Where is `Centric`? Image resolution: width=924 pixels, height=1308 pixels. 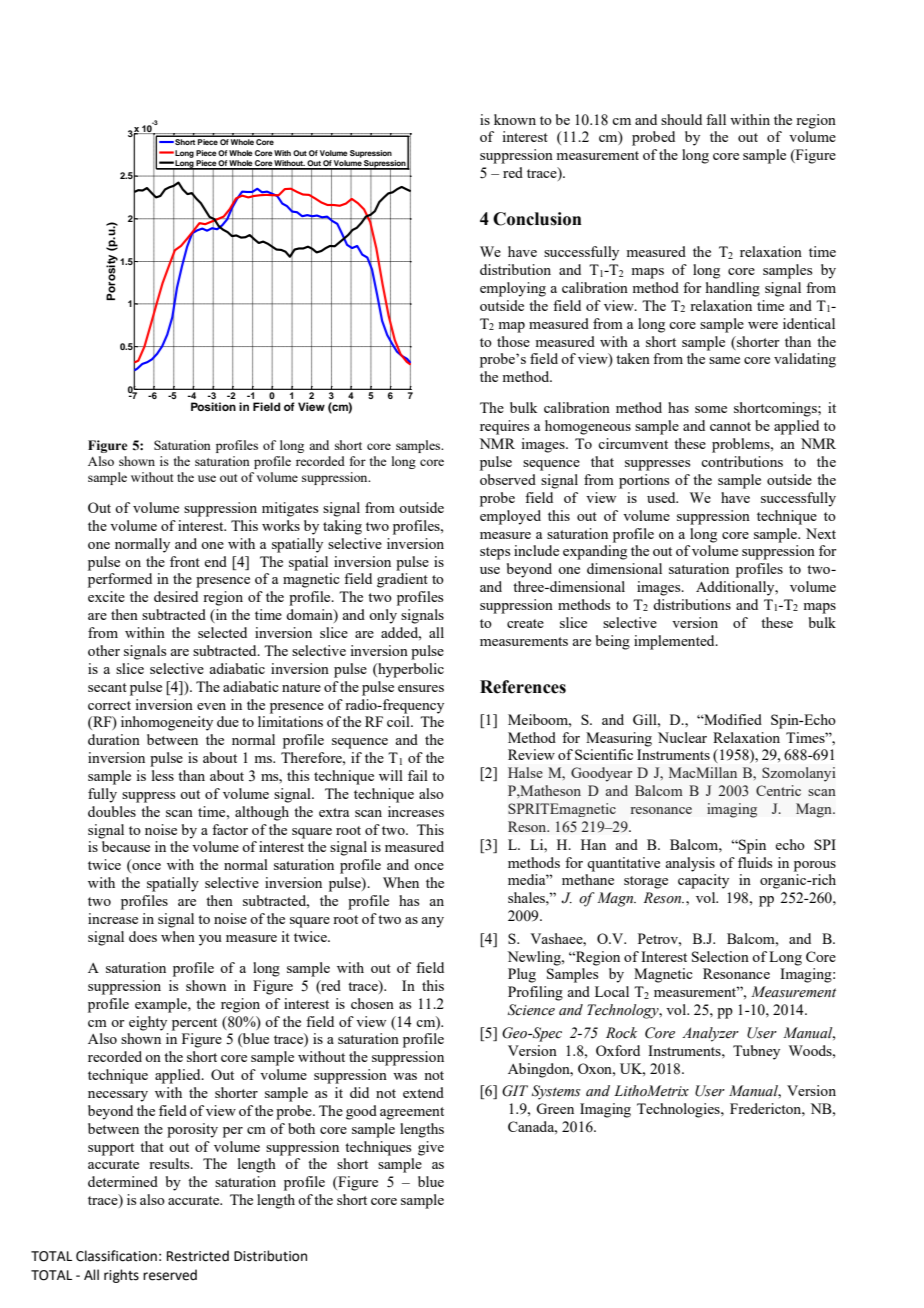
Centric is located at coordinates (778, 790).
